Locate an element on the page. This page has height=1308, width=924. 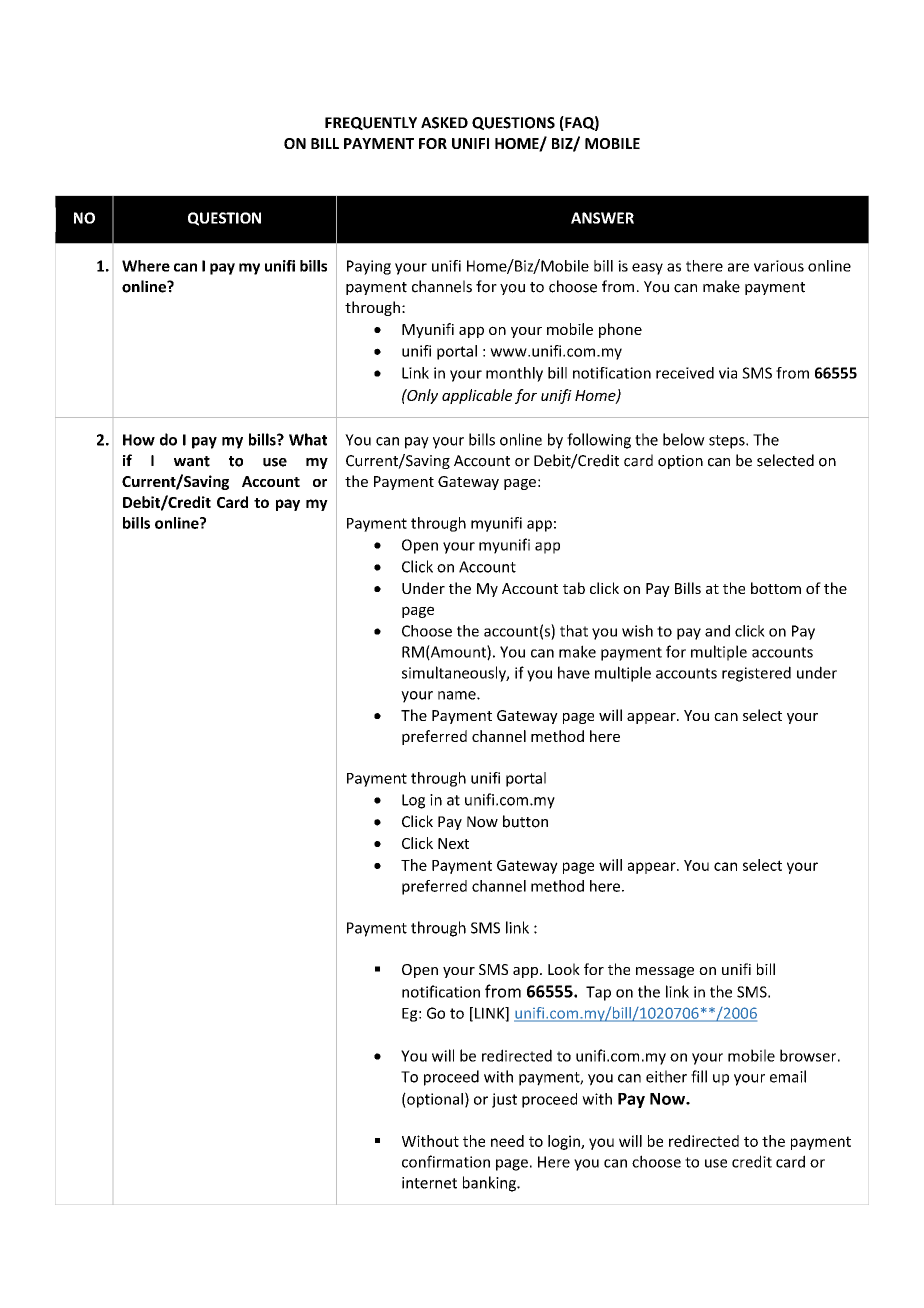
via is located at coordinates (728, 373).
